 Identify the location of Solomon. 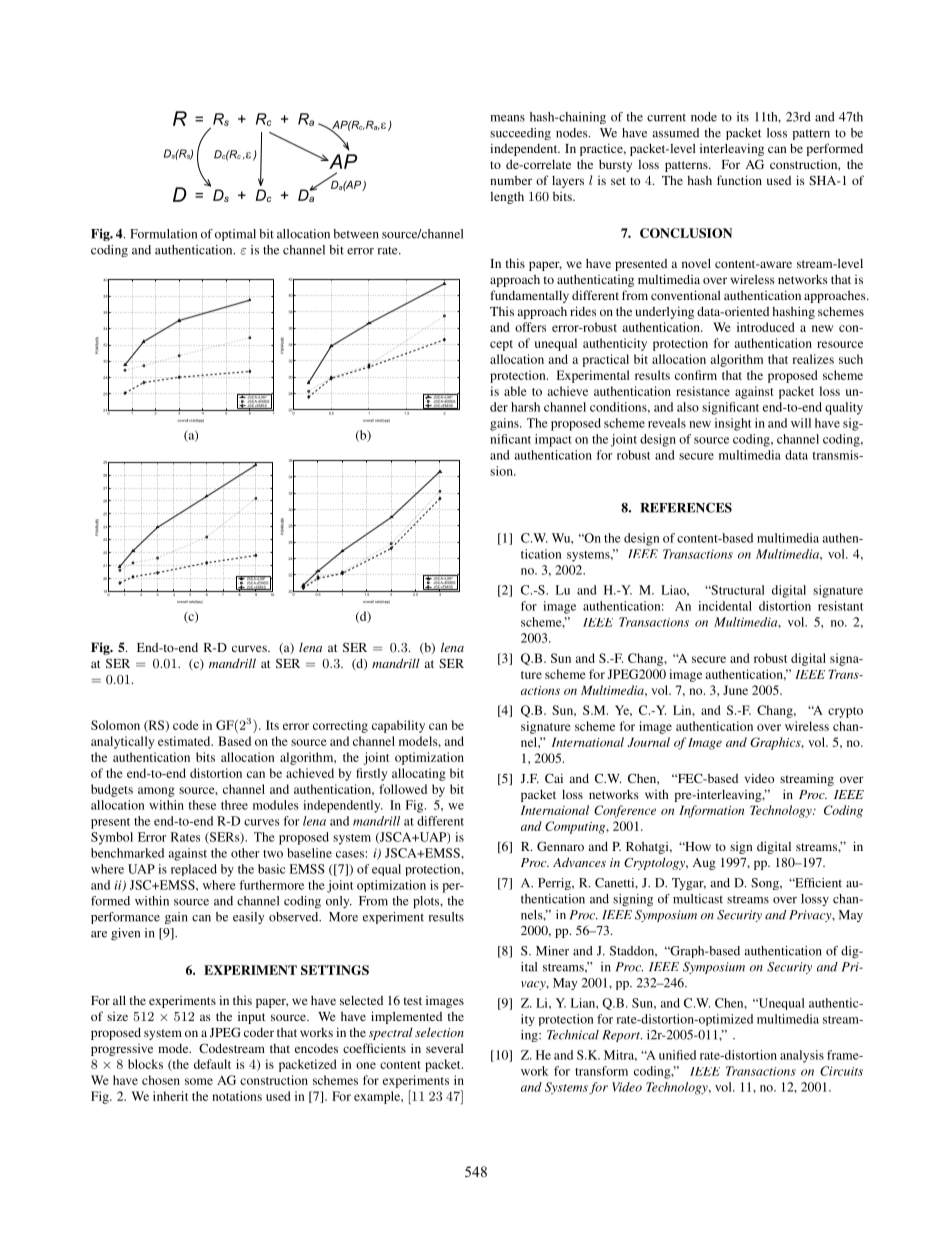
(115, 725).
